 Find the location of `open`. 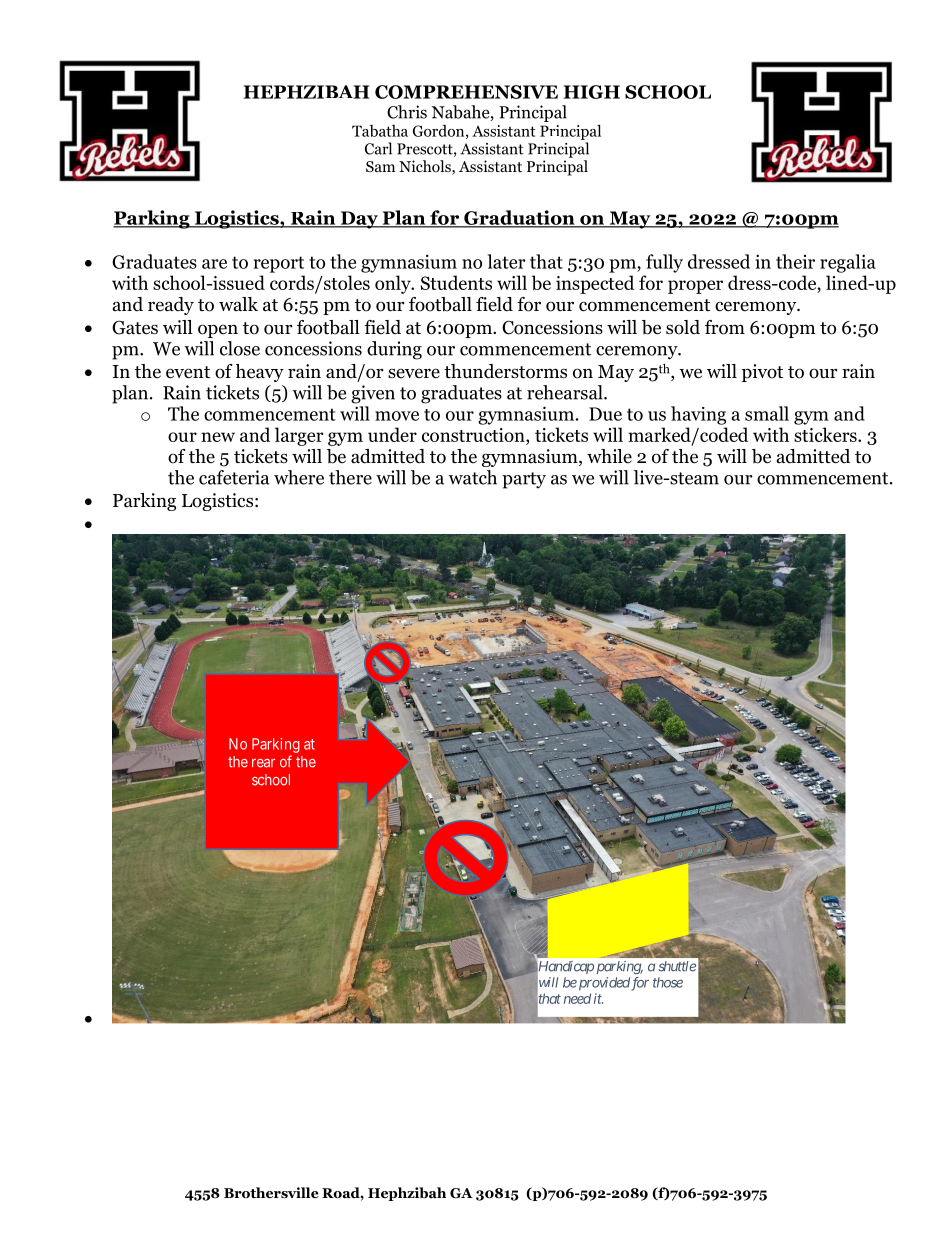

open is located at coordinates (218, 331).
